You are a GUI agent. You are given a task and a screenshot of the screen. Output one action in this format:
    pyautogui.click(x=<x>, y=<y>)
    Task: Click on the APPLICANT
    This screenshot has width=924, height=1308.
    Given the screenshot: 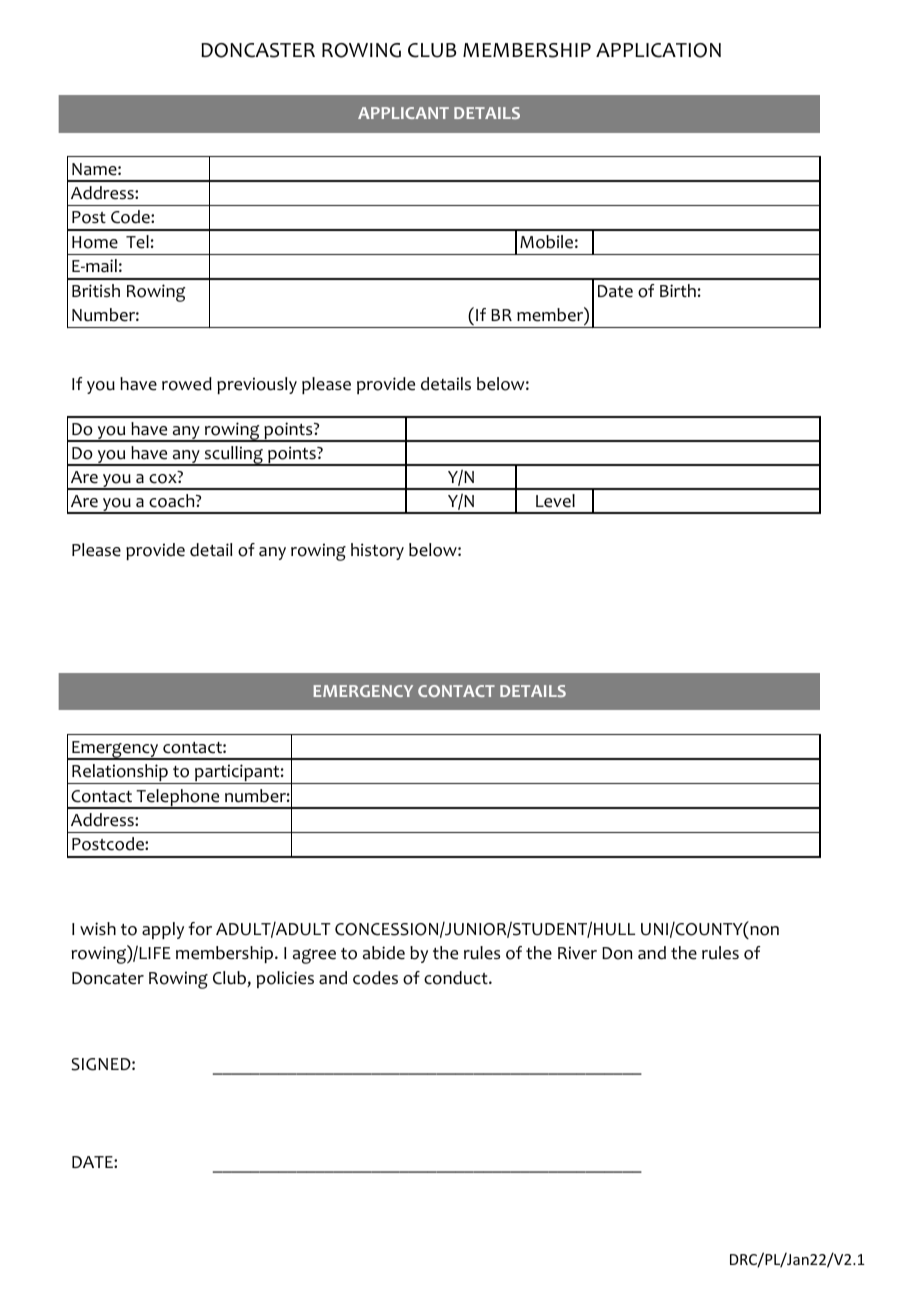 What is the action you would take?
    pyautogui.click(x=403, y=113)
